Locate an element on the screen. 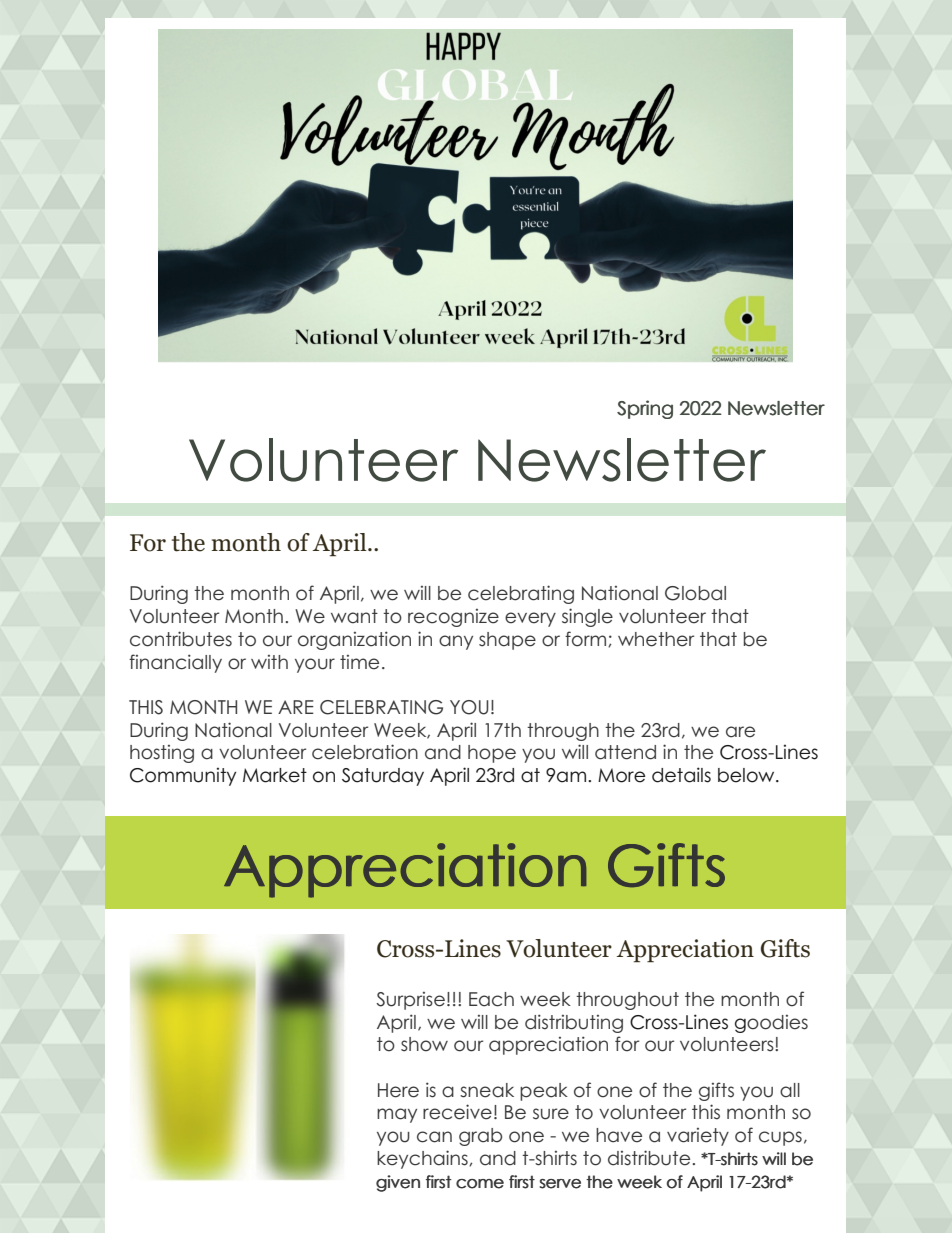 The width and height of the screenshot is (952, 1233). whether is located at coordinates (656, 639).
